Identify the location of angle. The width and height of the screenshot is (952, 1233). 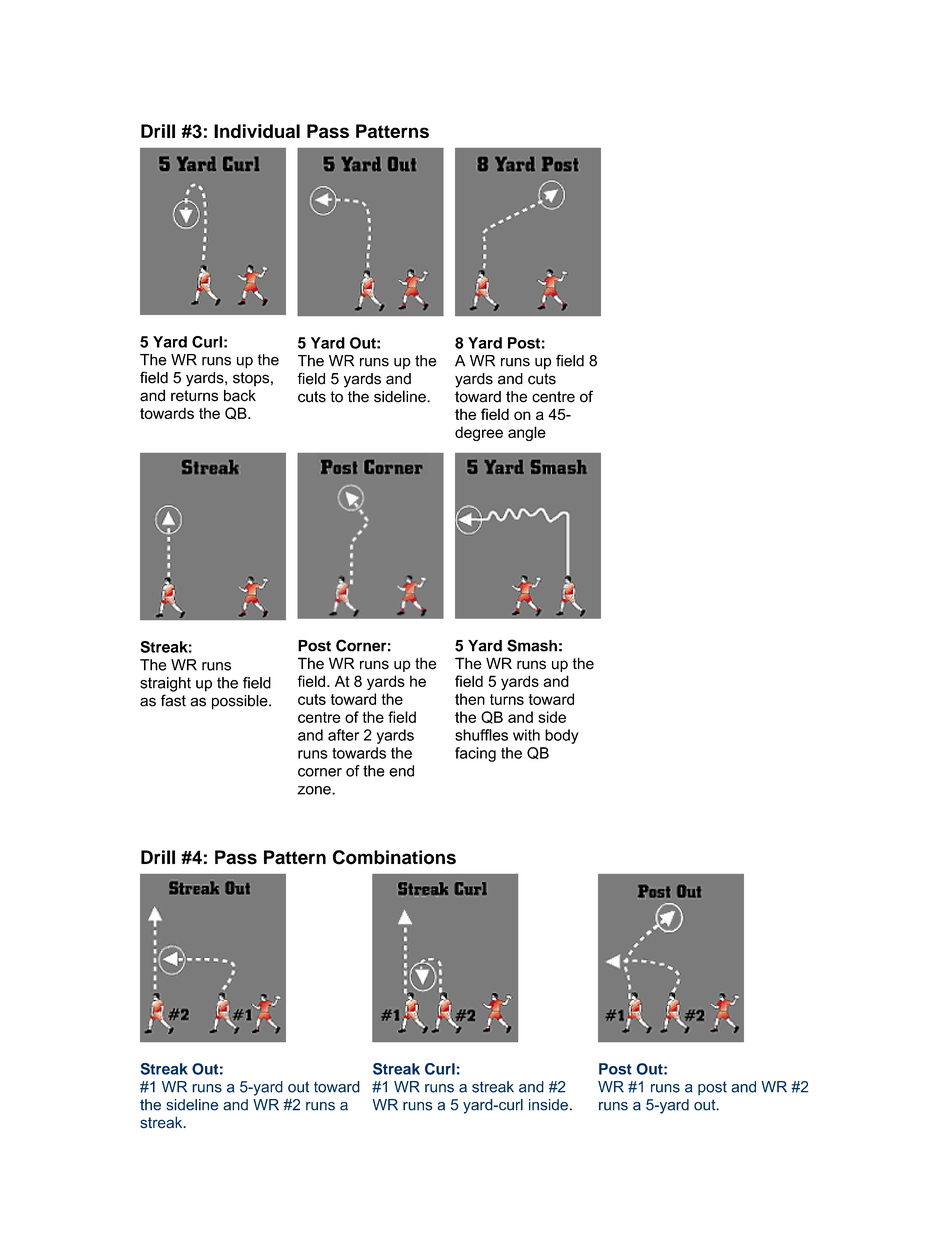
(527, 433).
